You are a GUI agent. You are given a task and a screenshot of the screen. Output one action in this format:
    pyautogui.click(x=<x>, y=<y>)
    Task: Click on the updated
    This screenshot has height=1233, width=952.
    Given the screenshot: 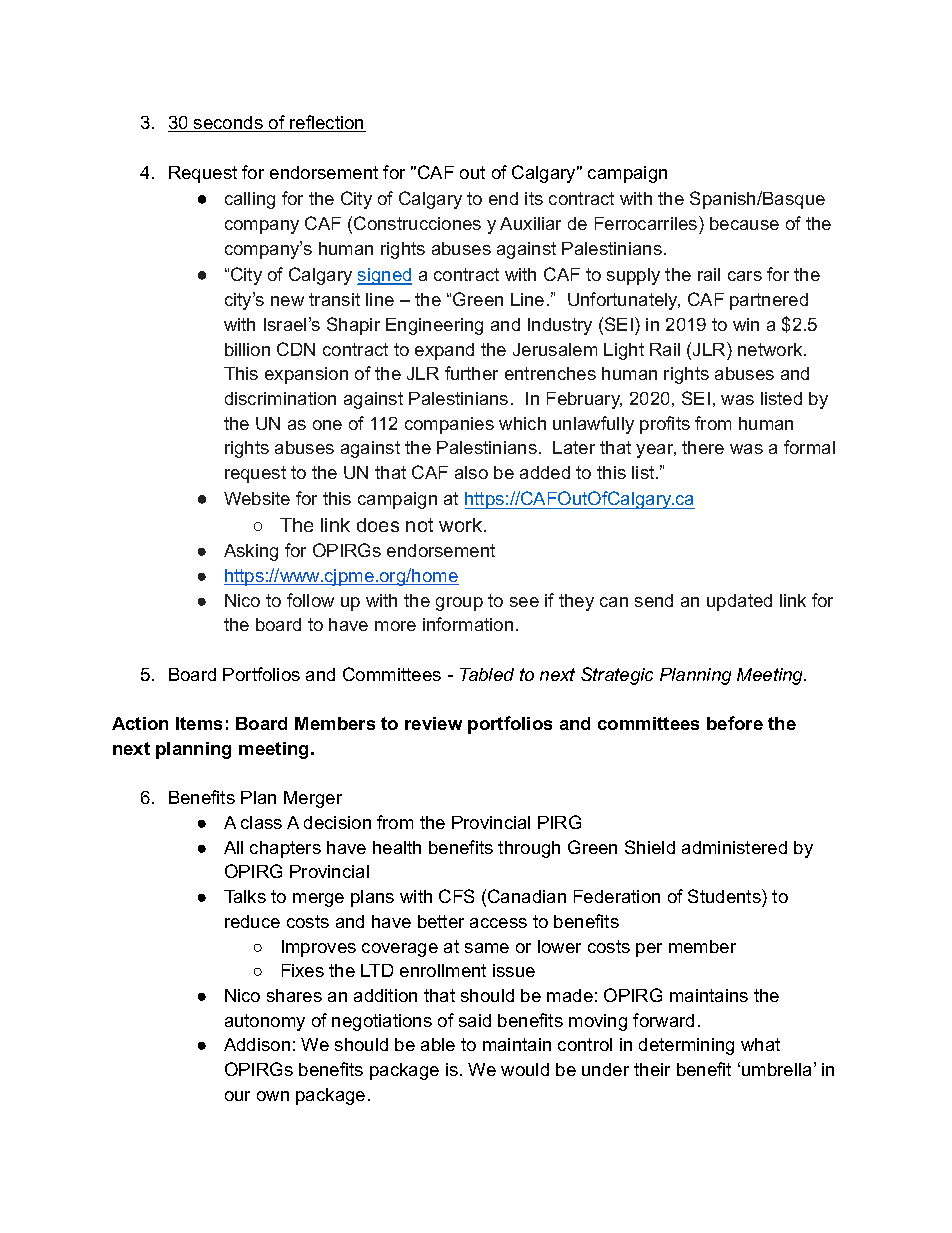 What is the action you would take?
    pyautogui.click(x=739, y=602)
